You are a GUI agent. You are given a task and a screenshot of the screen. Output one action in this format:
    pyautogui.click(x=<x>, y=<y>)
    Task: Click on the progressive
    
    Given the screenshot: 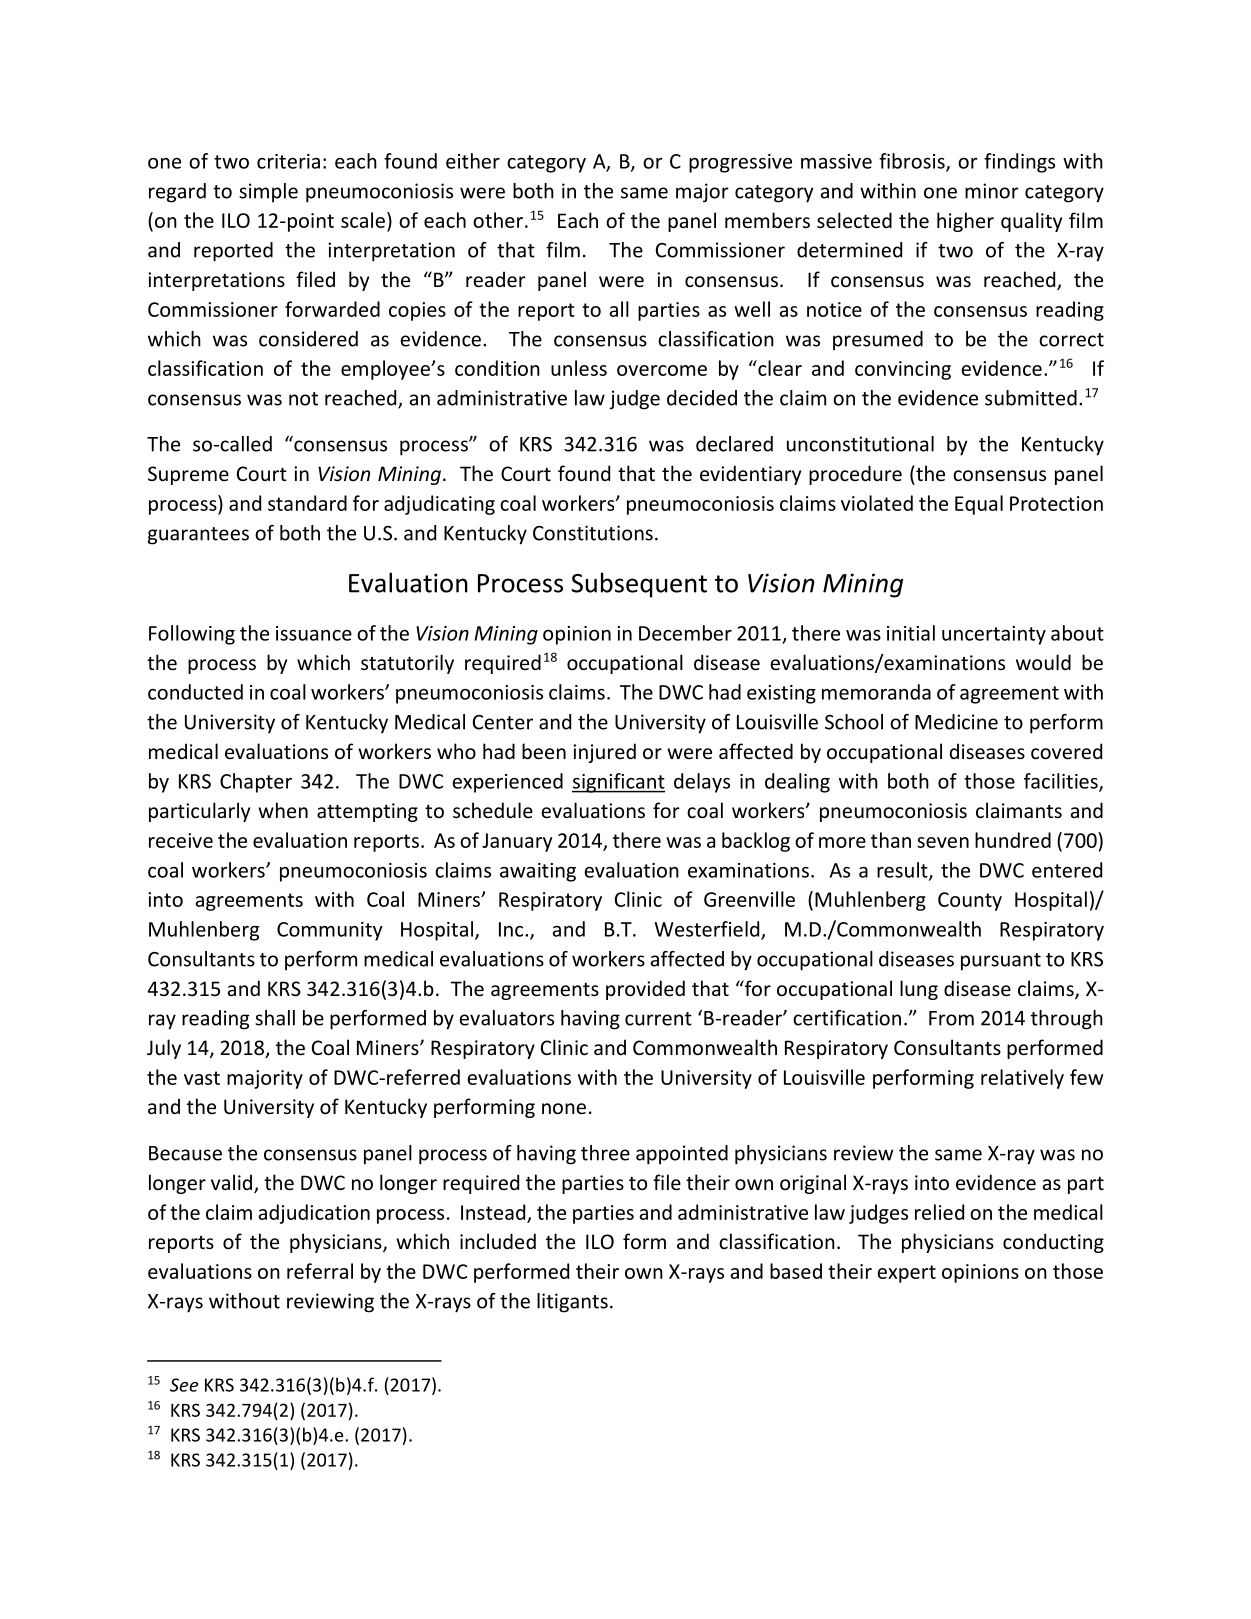 What is the action you would take?
    pyautogui.click(x=740, y=163)
